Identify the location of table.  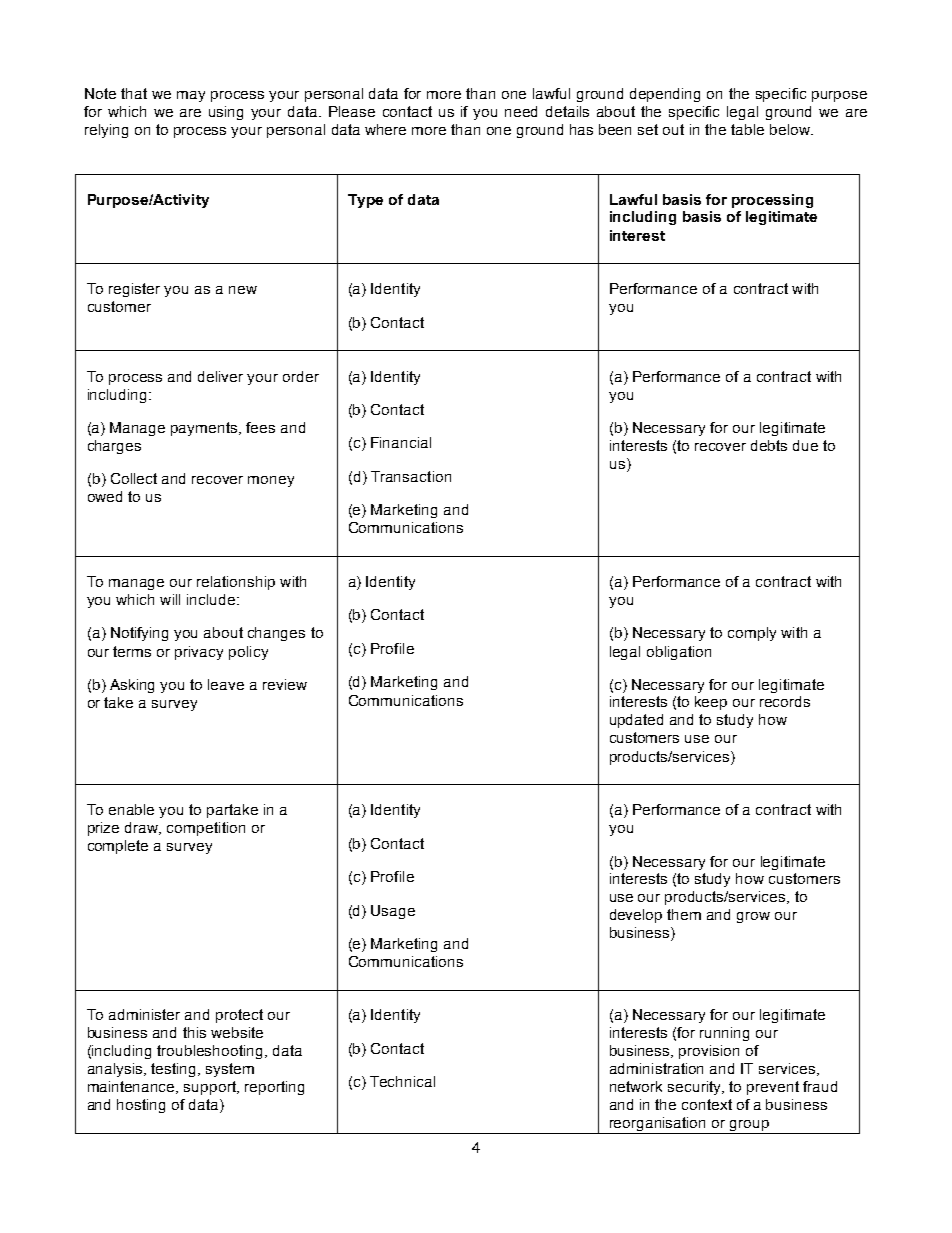
(747, 129).
